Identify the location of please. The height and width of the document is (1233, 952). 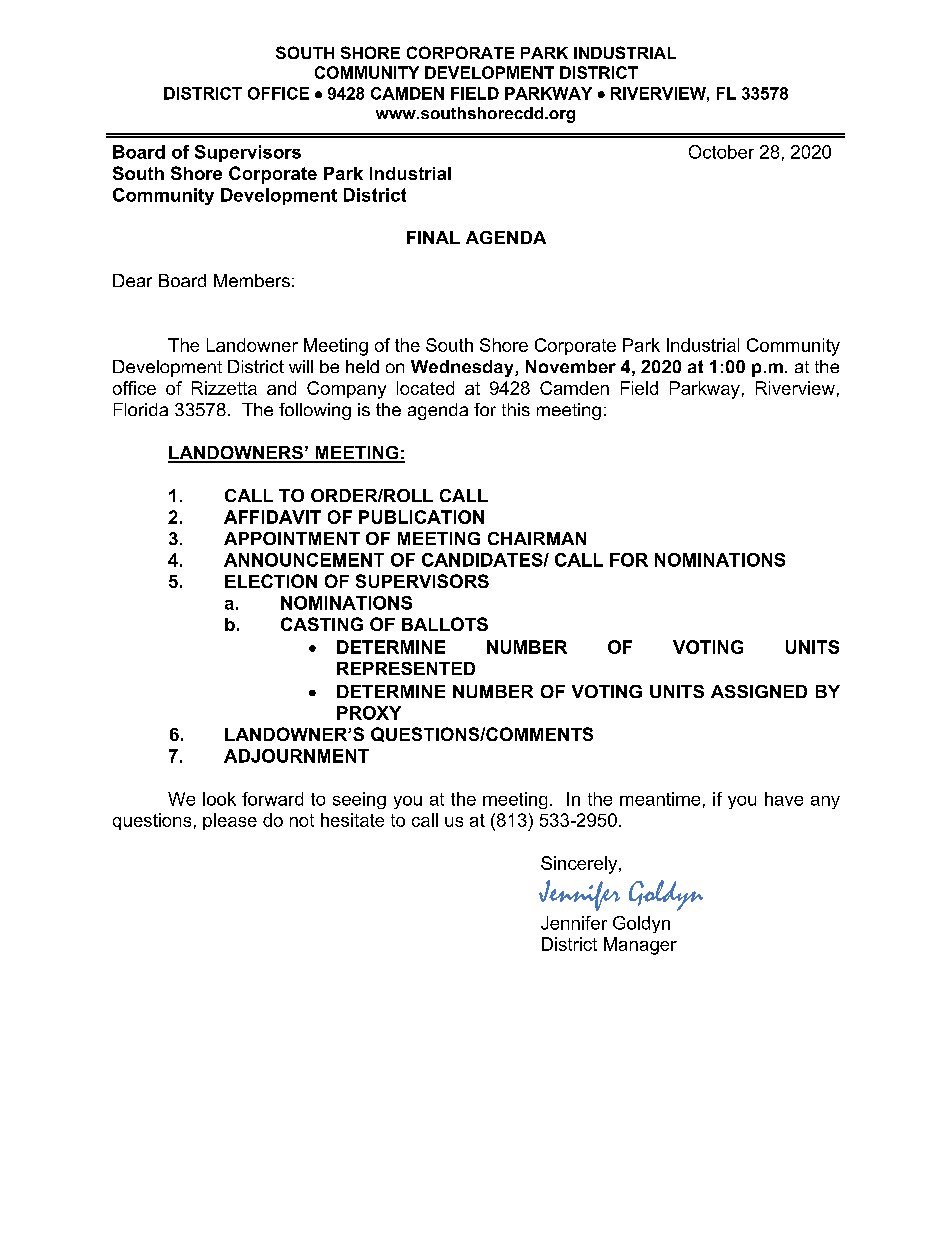
(230, 821).
